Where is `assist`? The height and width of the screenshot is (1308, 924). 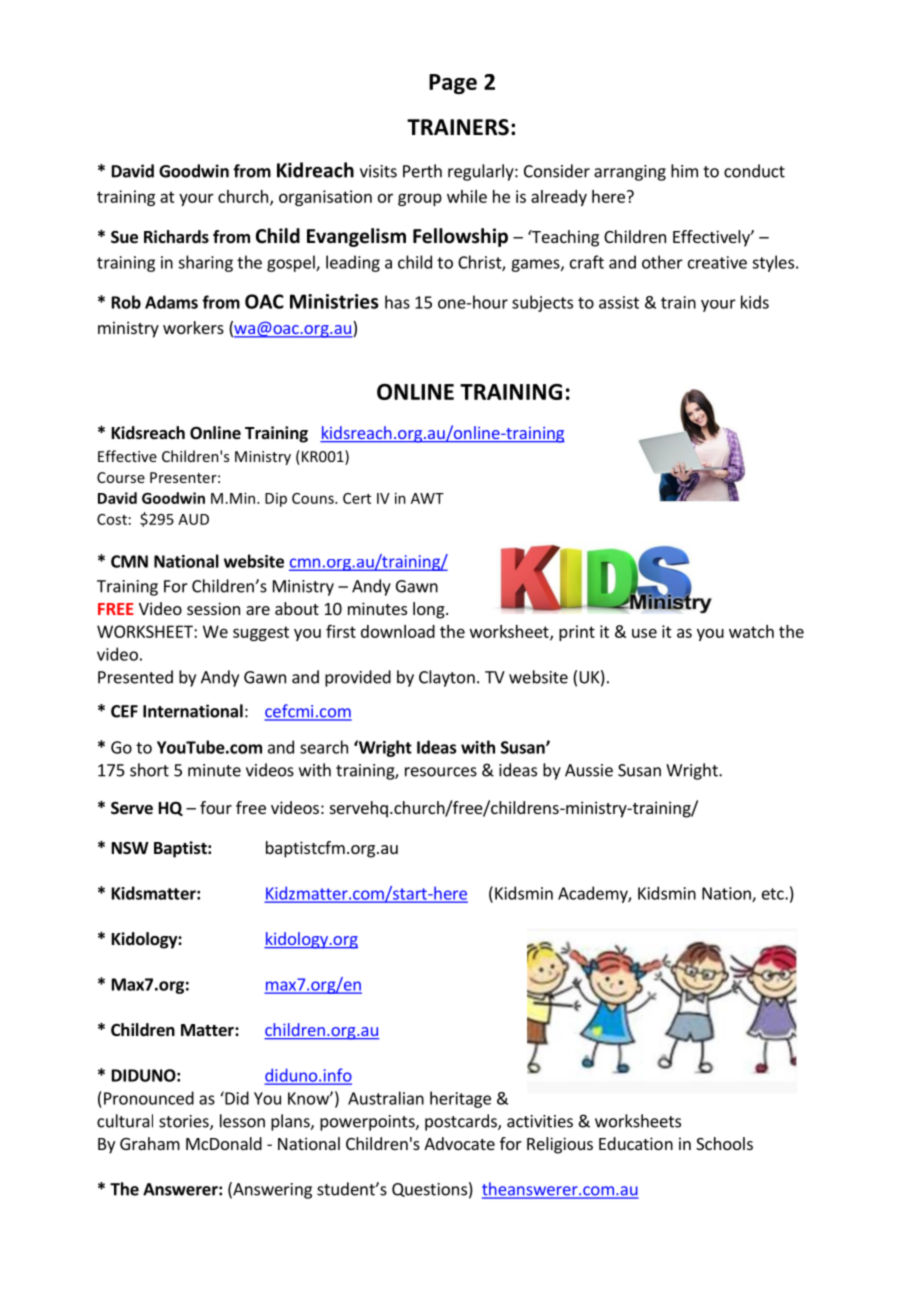 assist is located at coordinates (619, 302).
